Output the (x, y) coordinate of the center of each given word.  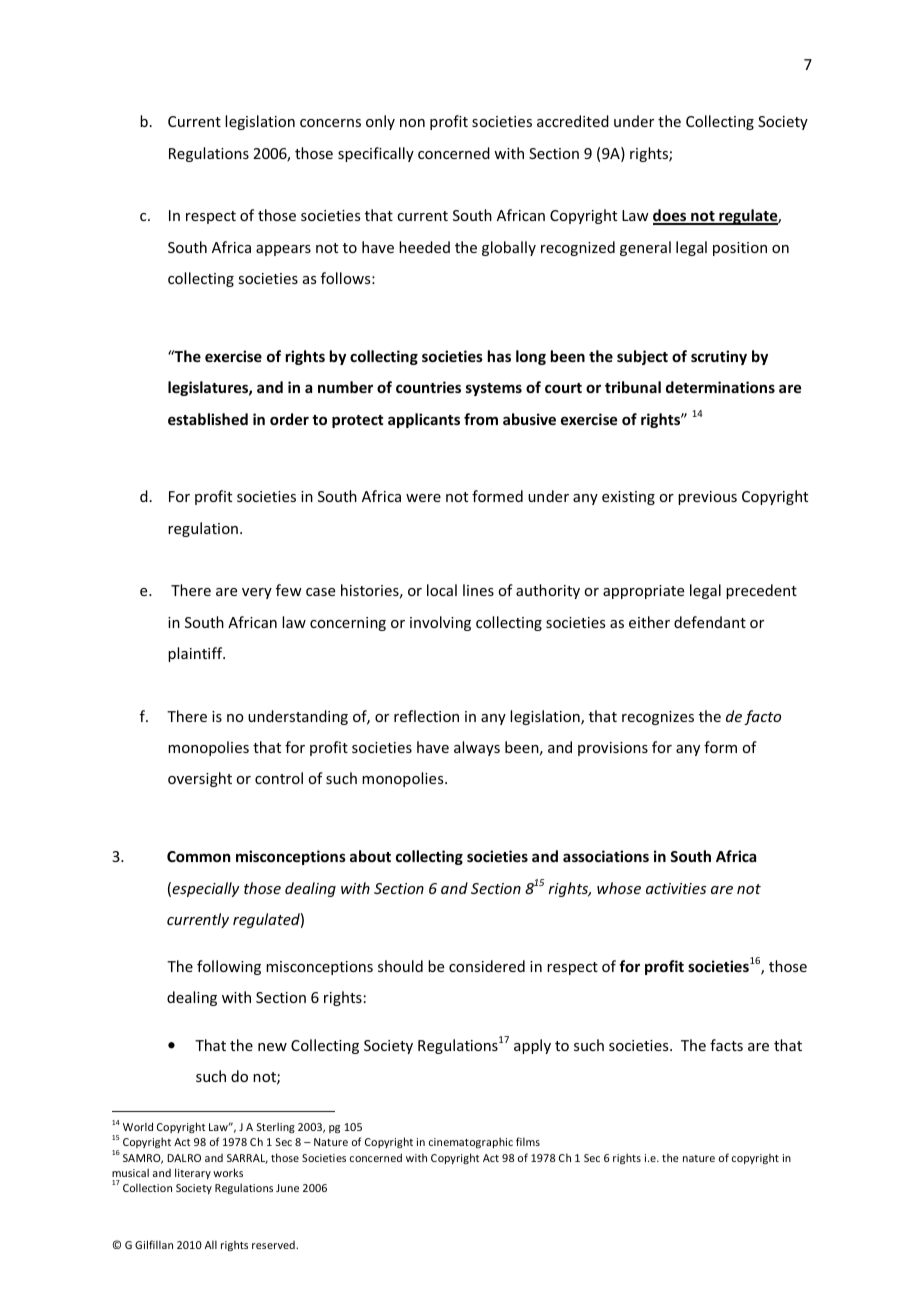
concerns (330, 123)
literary (193, 1173)
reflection (426, 716)
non (412, 123)
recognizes (658, 718)
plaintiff (196, 654)
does (671, 216)
